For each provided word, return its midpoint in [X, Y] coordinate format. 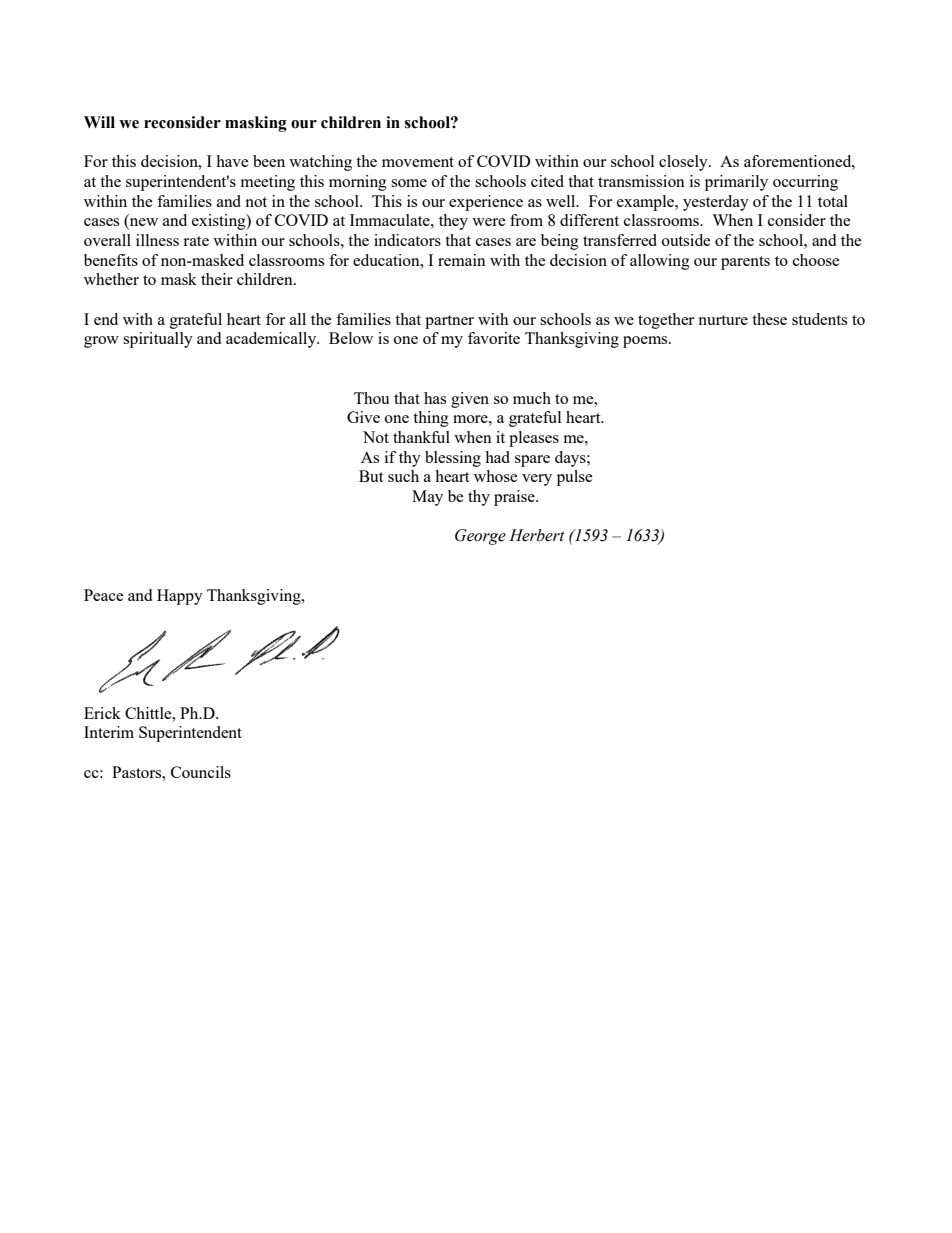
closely [684, 163]
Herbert [537, 535]
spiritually [158, 340]
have [232, 161]
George [480, 537]
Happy [180, 597]
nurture [723, 320]
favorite [494, 338]
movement [418, 162]
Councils [201, 772]
